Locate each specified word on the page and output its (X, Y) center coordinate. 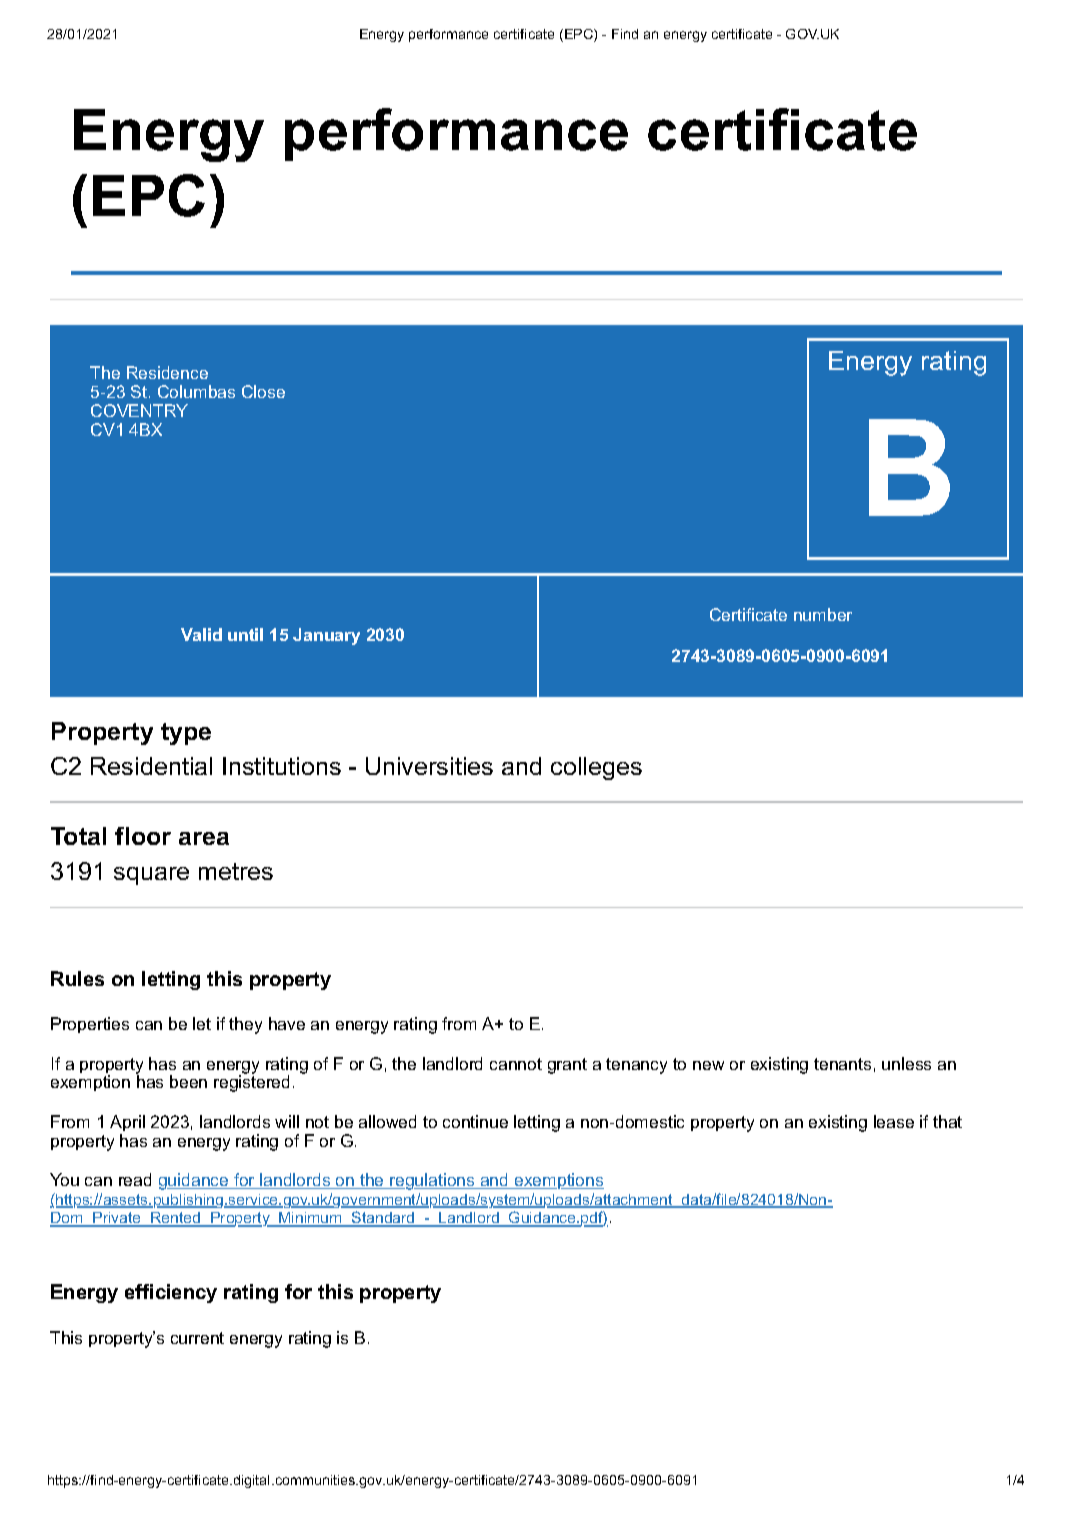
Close (263, 391)
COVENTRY (139, 410)
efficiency (171, 1293)
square (151, 876)
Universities (429, 766)
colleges (596, 768)
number (823, 614)
